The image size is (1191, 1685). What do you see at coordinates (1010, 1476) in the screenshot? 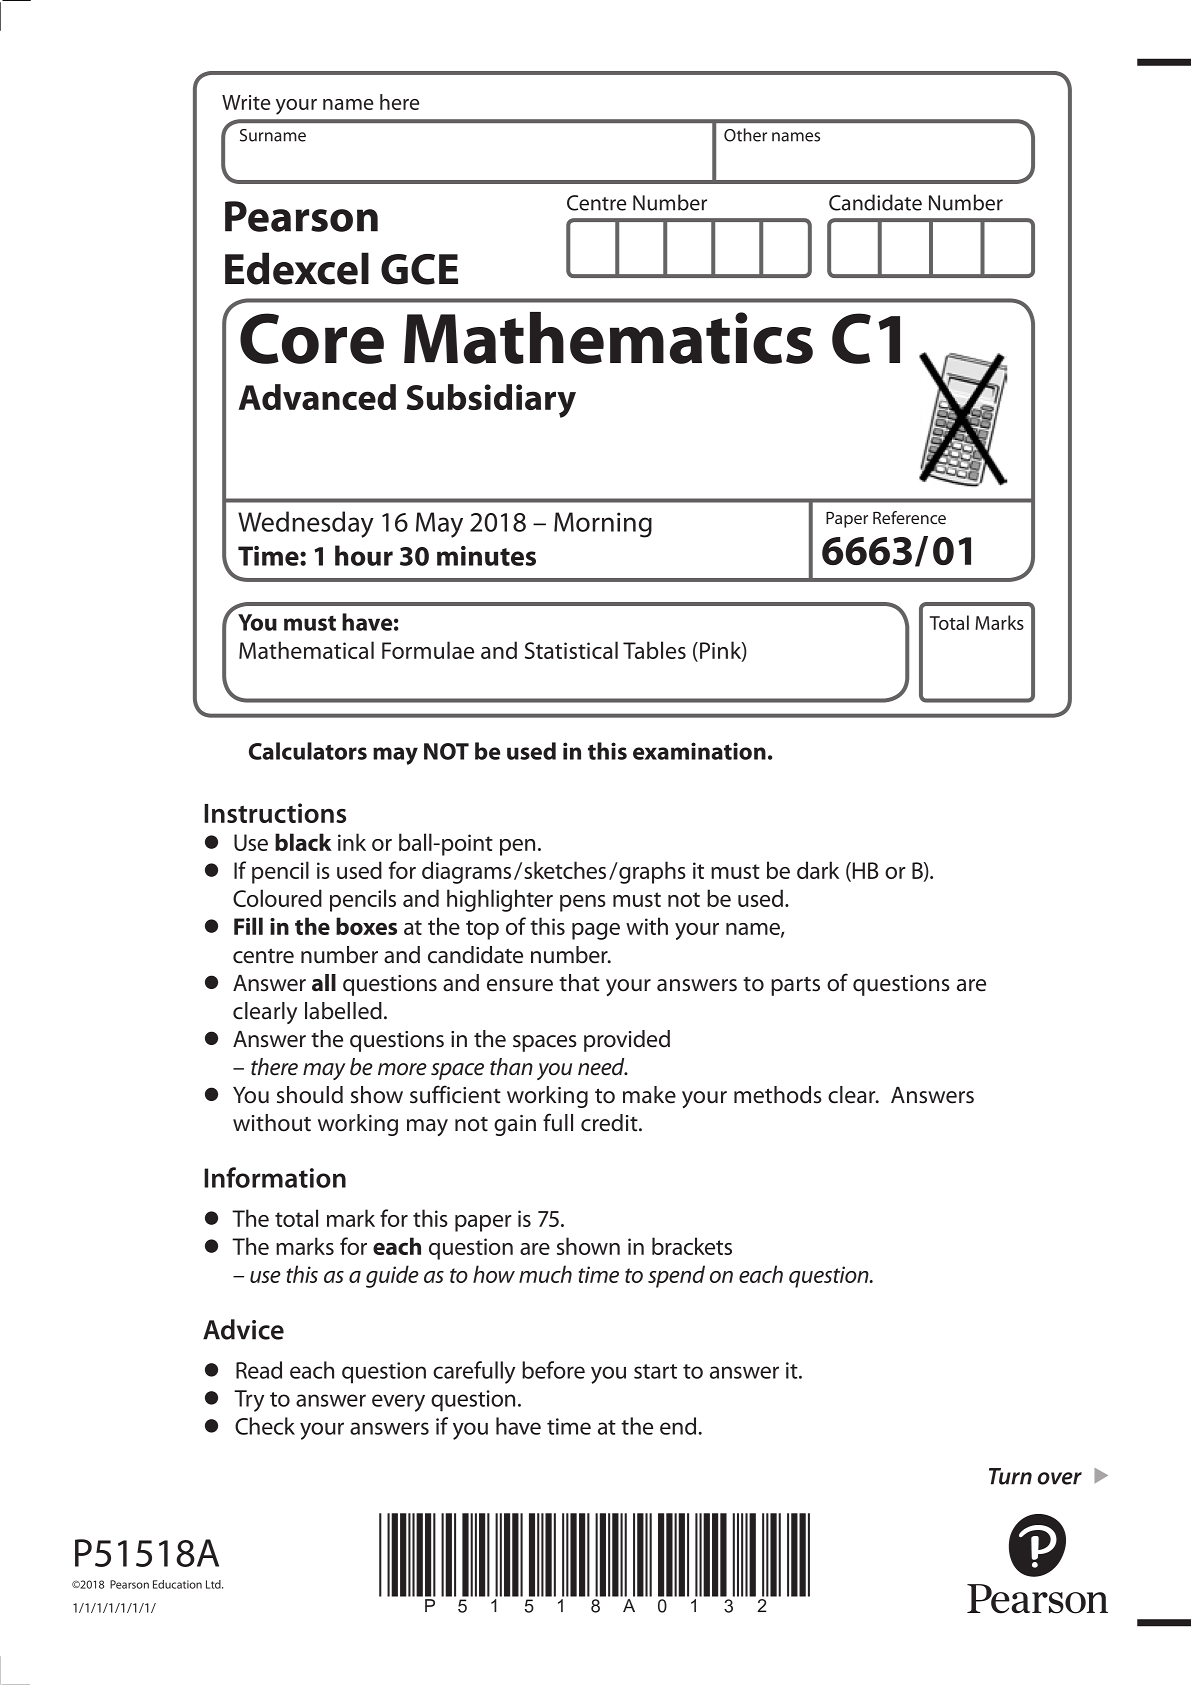
I see `Turn` at bounding box center [1010, 1476].
